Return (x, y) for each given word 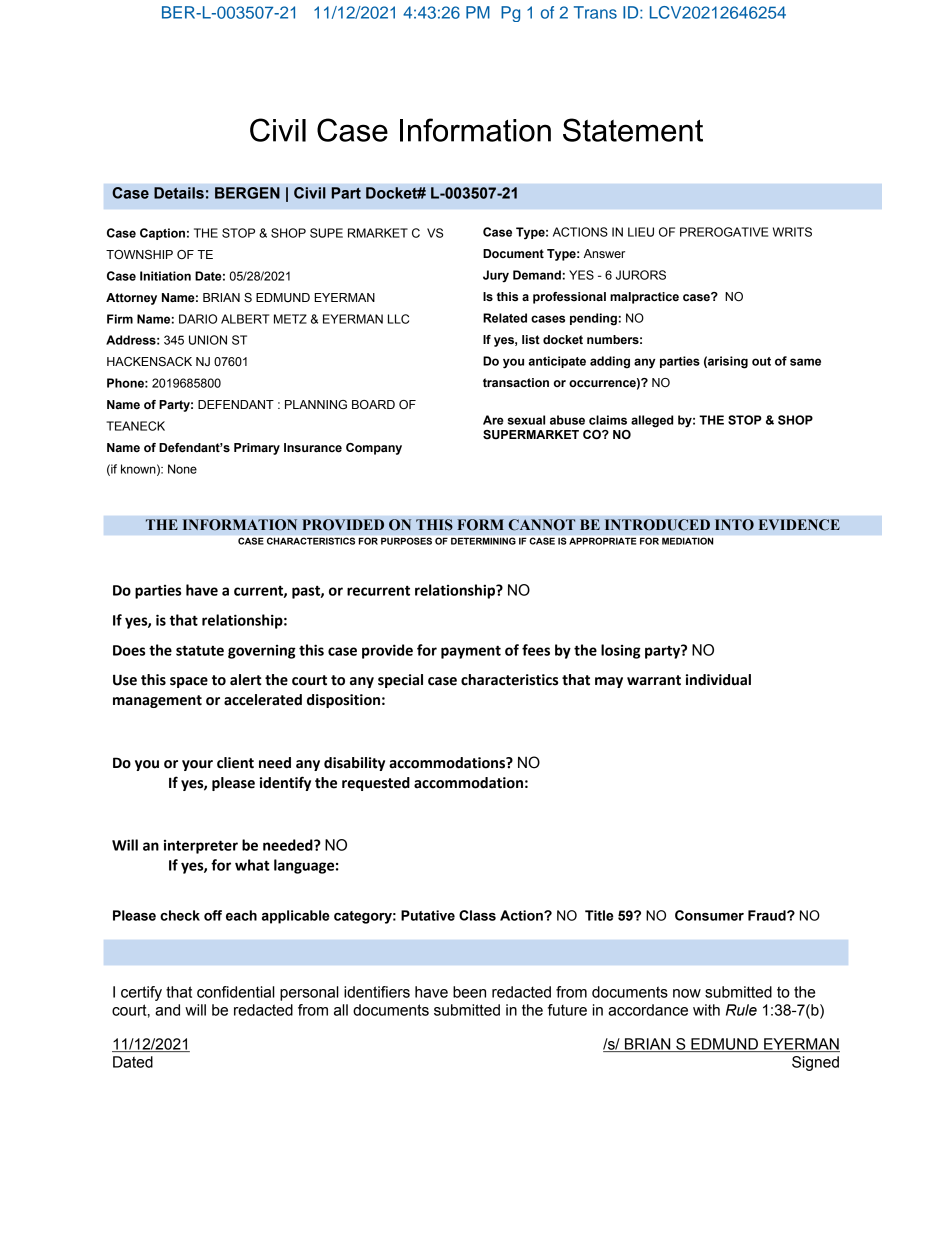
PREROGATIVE (724, 232)
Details (179, 193)
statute (200, 650)
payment (471, 652)
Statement (633, 130)
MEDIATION (687, 541)
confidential (236, 992)
